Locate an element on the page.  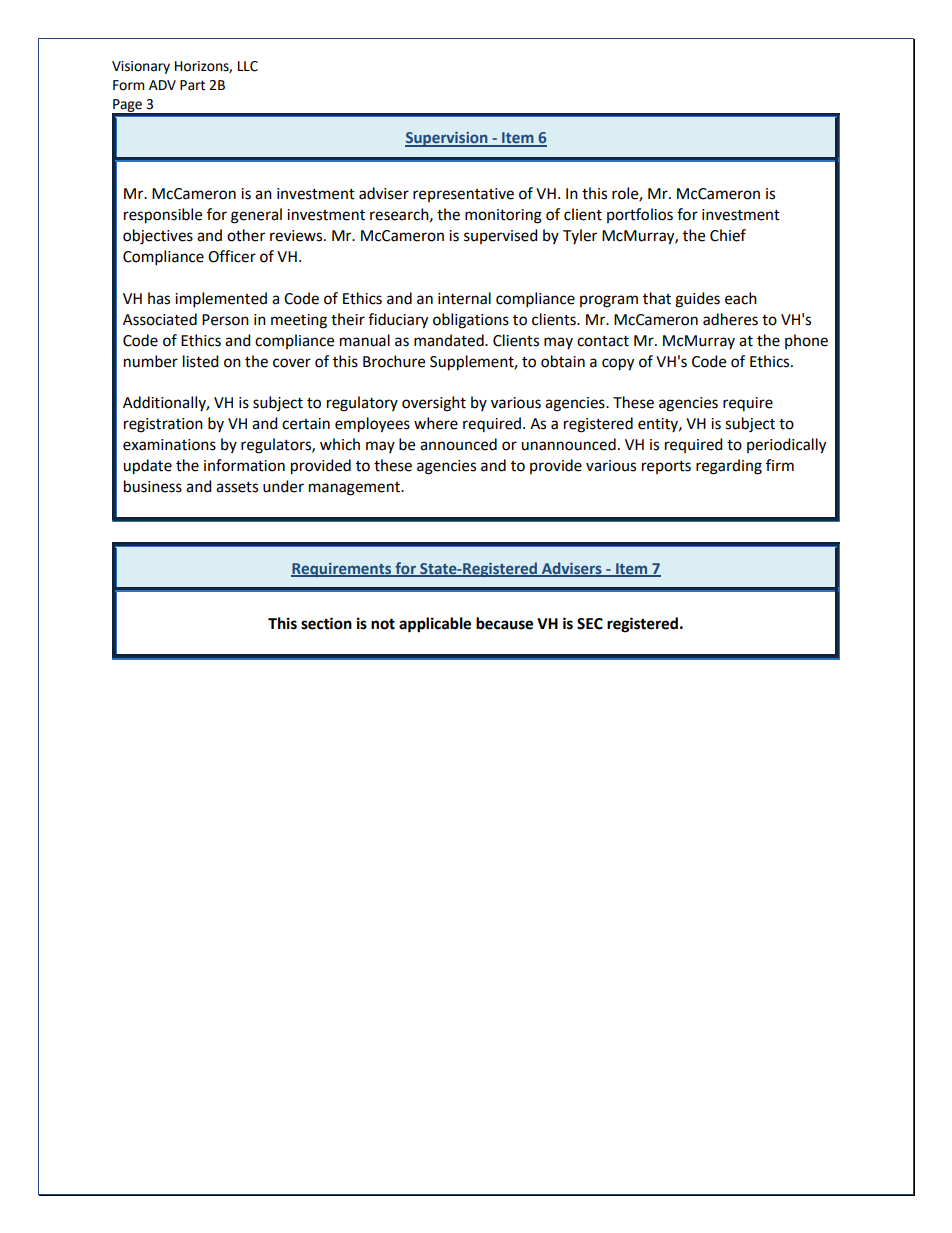
each is located at coordinates (741, 298).
